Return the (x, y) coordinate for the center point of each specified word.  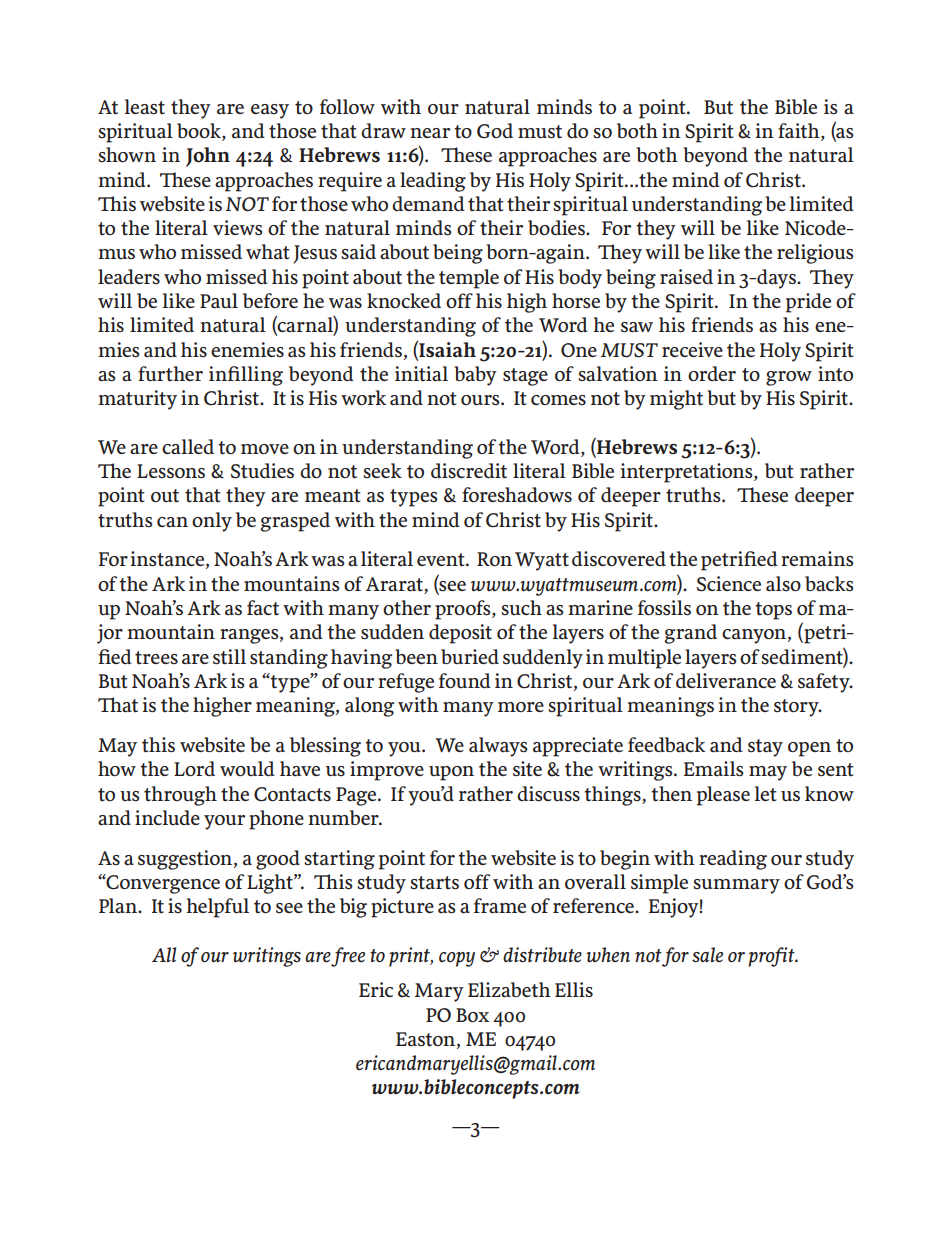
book (200, 132)
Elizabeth (509, 990)
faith (800, 132)
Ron (494, 559)
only (212, 522)
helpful (218, 908)
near (430, 133)
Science (729, 584)
